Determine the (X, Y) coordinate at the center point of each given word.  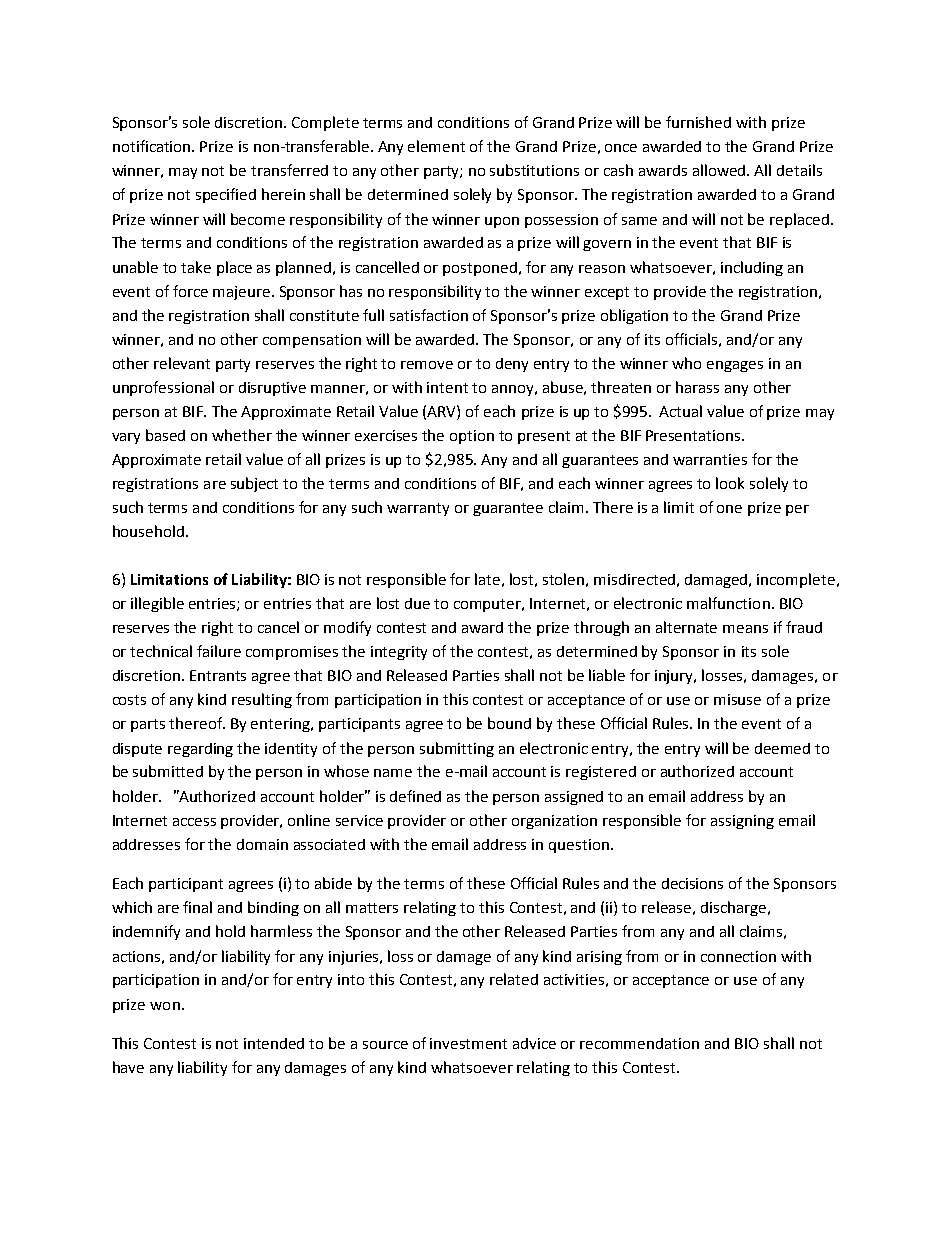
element (436, 146)
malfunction (728, 603)
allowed (720, 170)
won (165, 1006)
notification (153, 146)
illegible (157, 604)
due (417, 603)
